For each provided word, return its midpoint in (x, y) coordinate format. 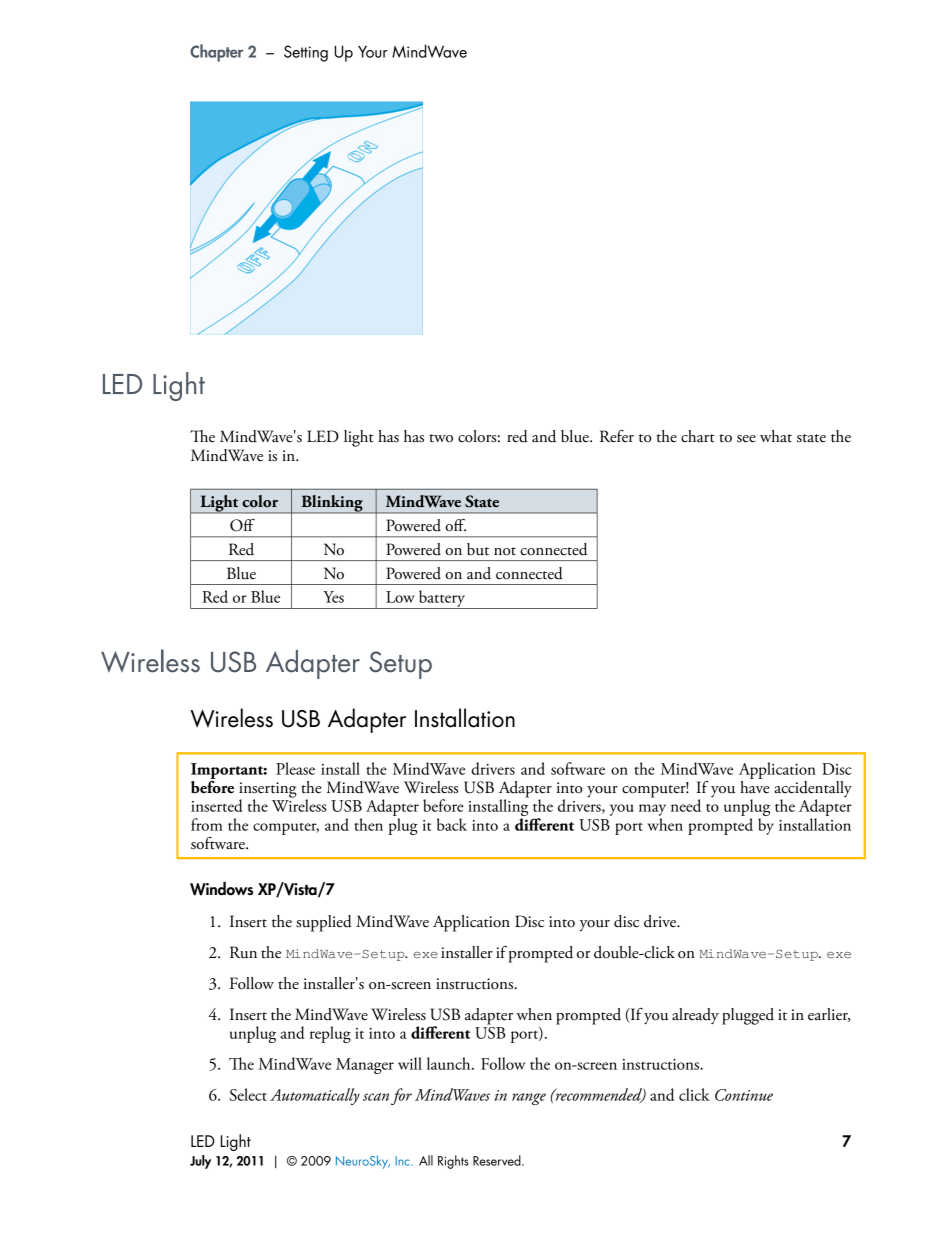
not (505, 551)
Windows (221, 889)
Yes (333, 597)
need (686, 805)
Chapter (216, 53)
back (452, 824)
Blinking (332, 504)
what (776, 436)
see (746, 439)
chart (698, 436)
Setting (306, 53)
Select (248, 1094)
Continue (744, 1095)
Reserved (498, 1160)
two (441, 438)
